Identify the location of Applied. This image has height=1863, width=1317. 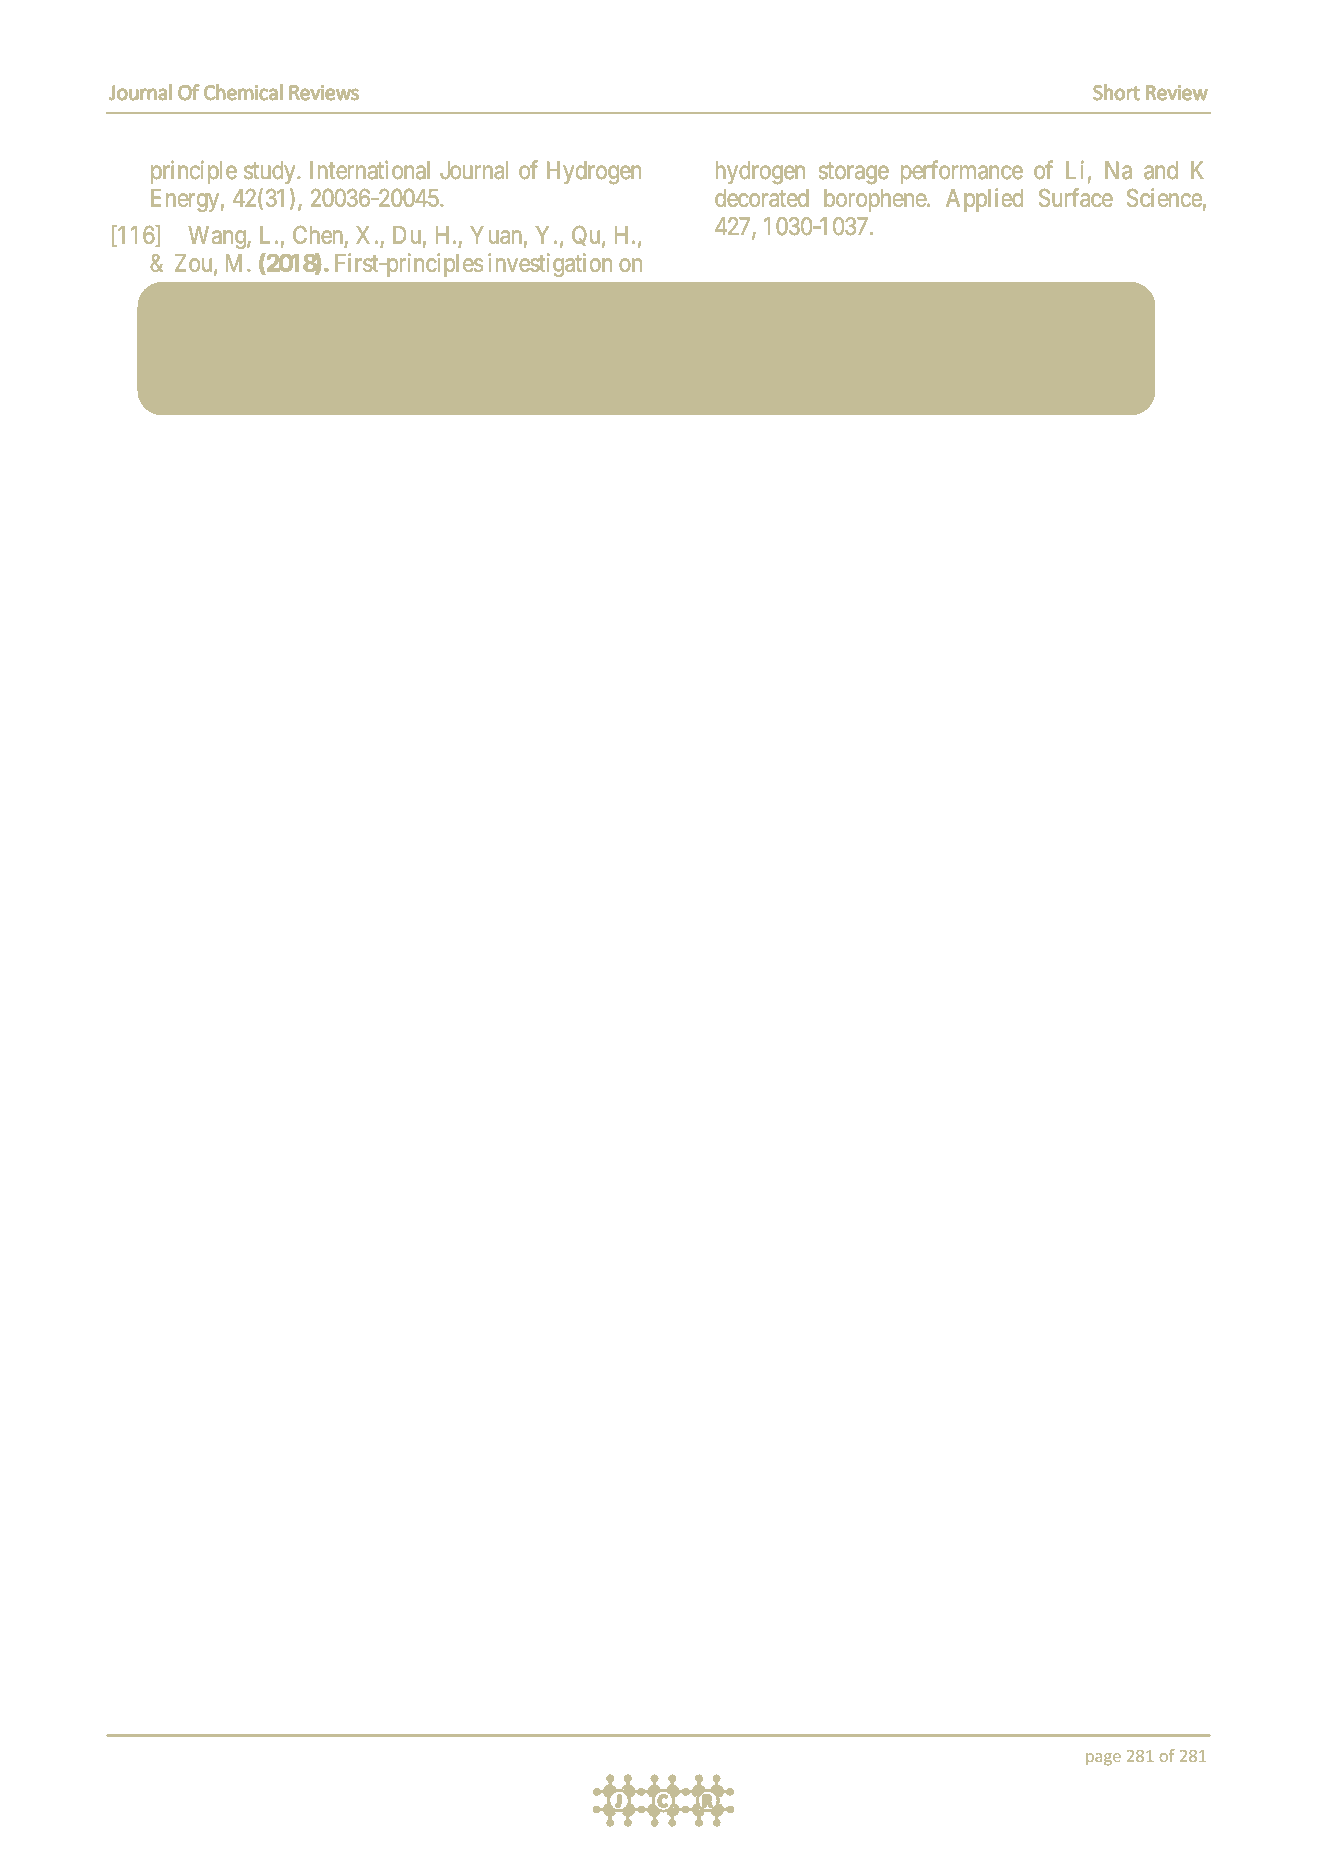
(984, 200).
